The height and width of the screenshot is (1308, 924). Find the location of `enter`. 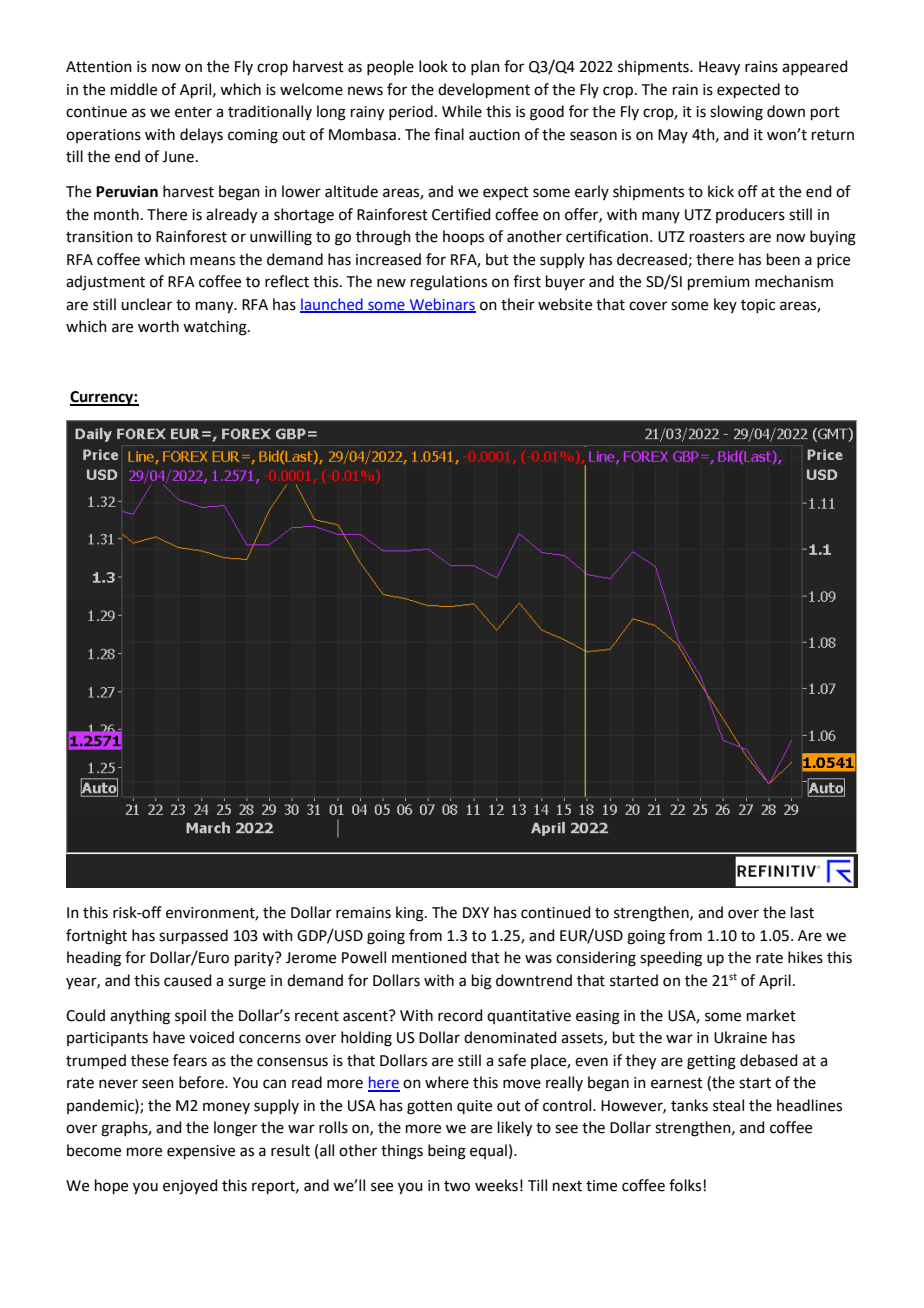

enter is located at coordinates (193, 112).
